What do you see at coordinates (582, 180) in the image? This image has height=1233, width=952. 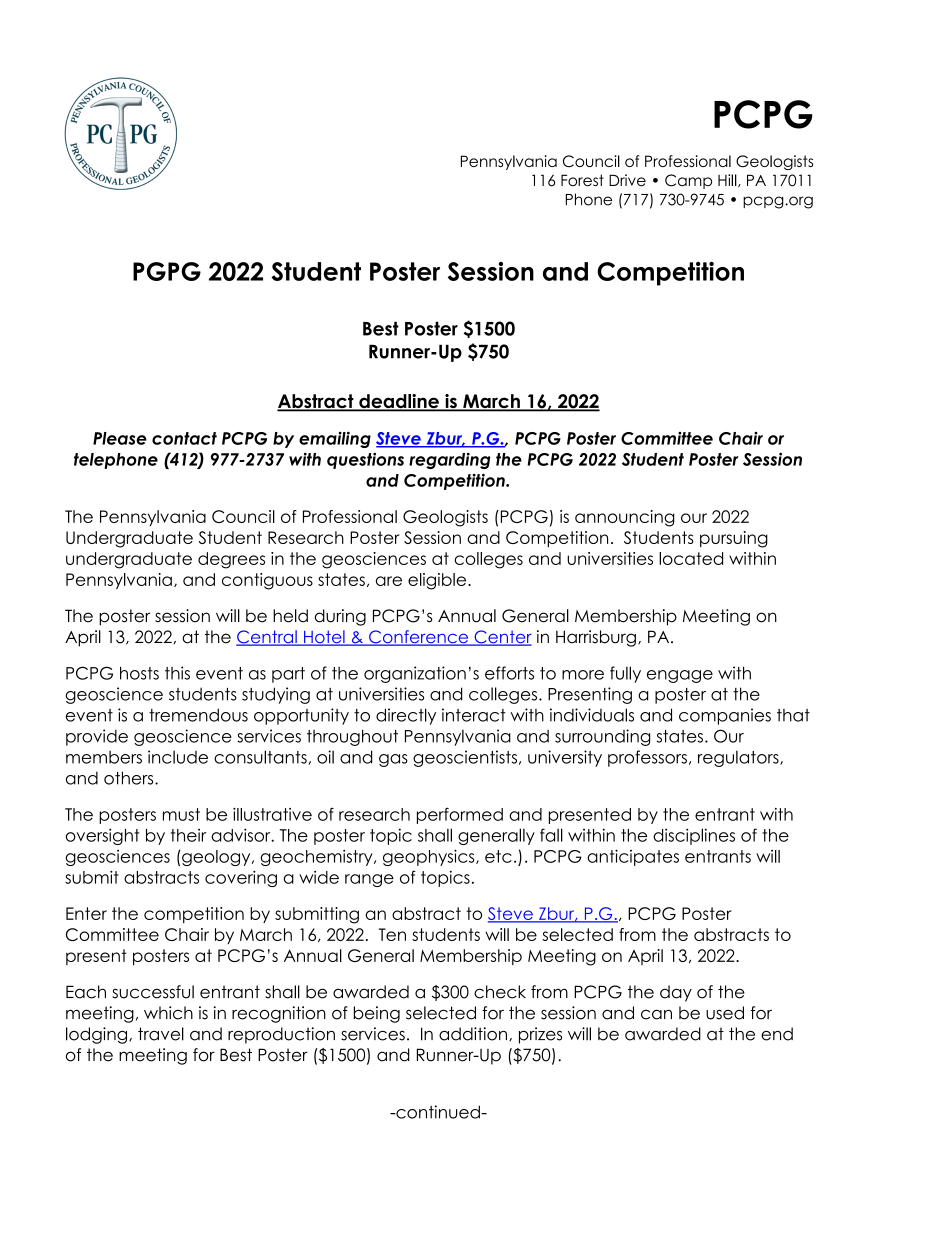 I see `Forest` at bounding box center [582, 180].
